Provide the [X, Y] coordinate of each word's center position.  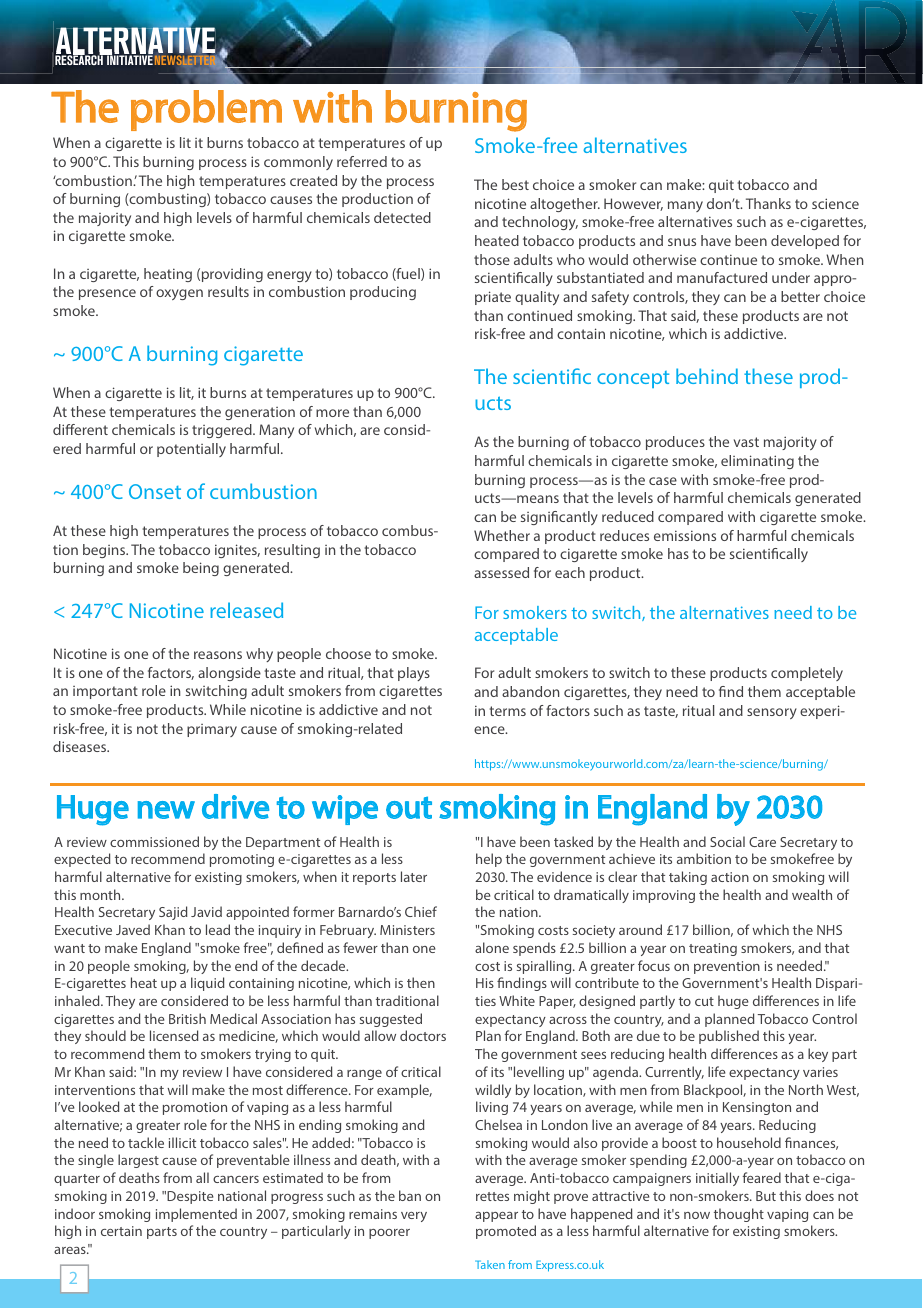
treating [713, 949]
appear [496, 1217]
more [332, 413]
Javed [133, 929]
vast [746, 442]
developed [805, 242]
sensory [772, 713]
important [105, 692]
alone [492, 947]
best [515, 184]
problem [206, 110]
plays [414, 674]
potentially [191, 450]
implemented [196, 1215]
